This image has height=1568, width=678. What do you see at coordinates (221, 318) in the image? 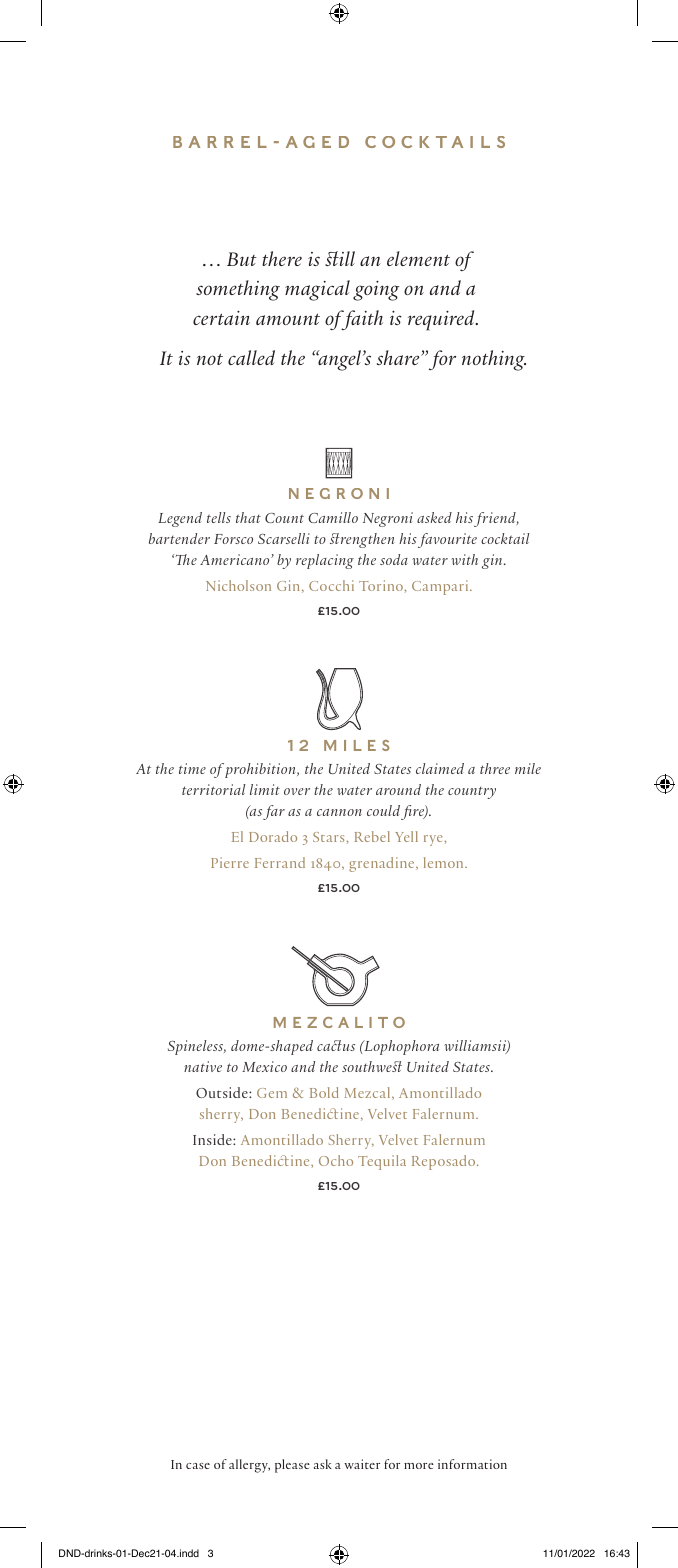
I see `certain` at bounding box center [221, 318].
